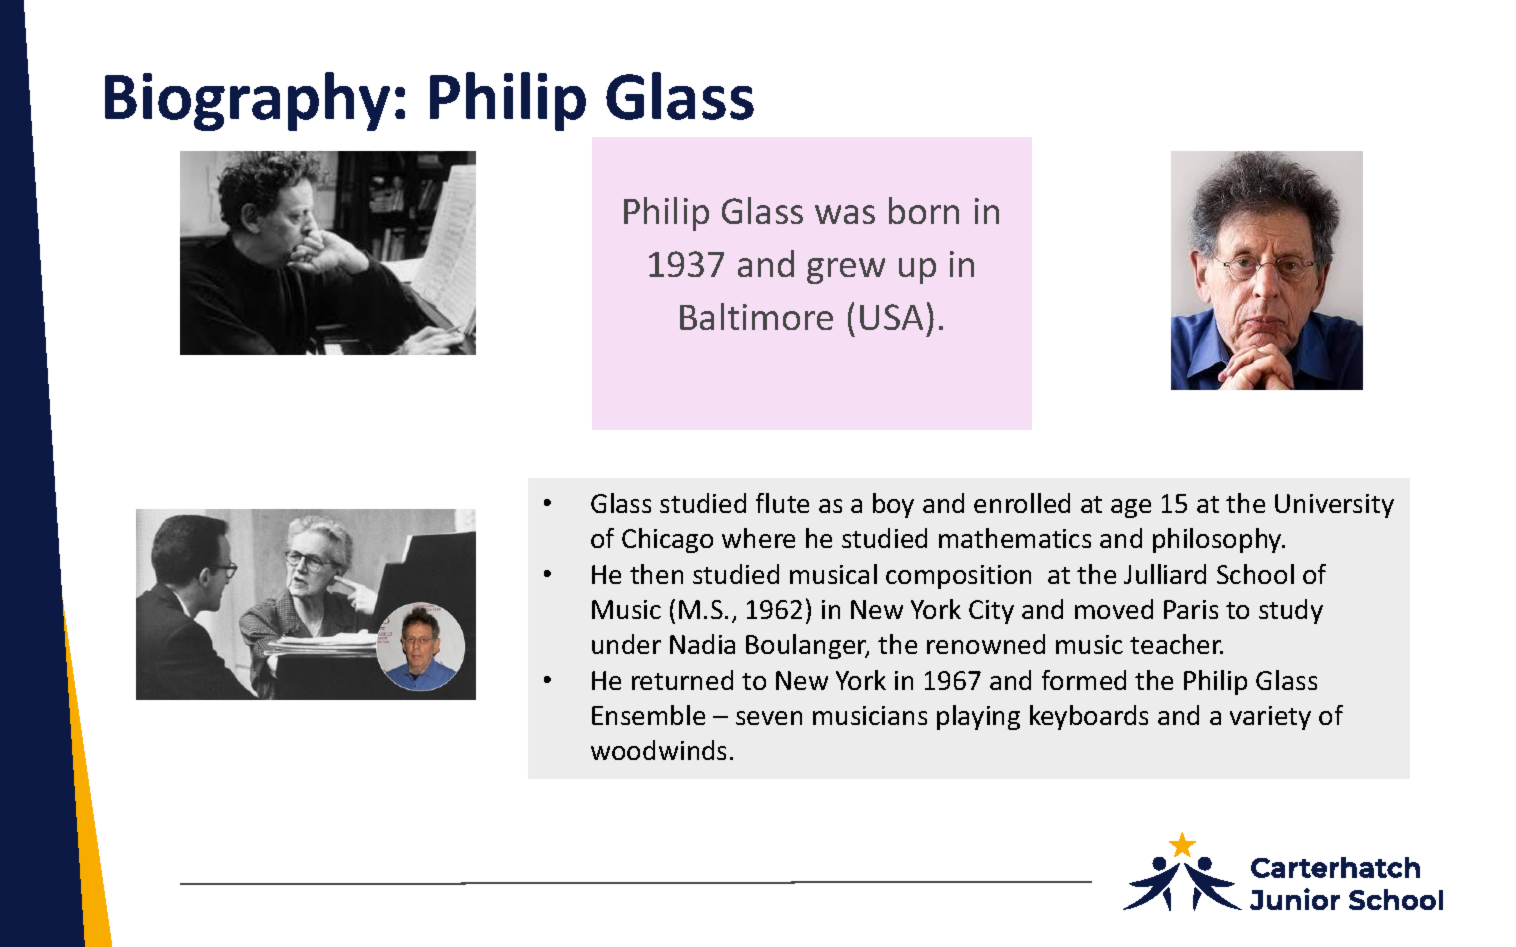 The image size is (1516, 947). I want to click on Ensemble, so click(648, 715).
